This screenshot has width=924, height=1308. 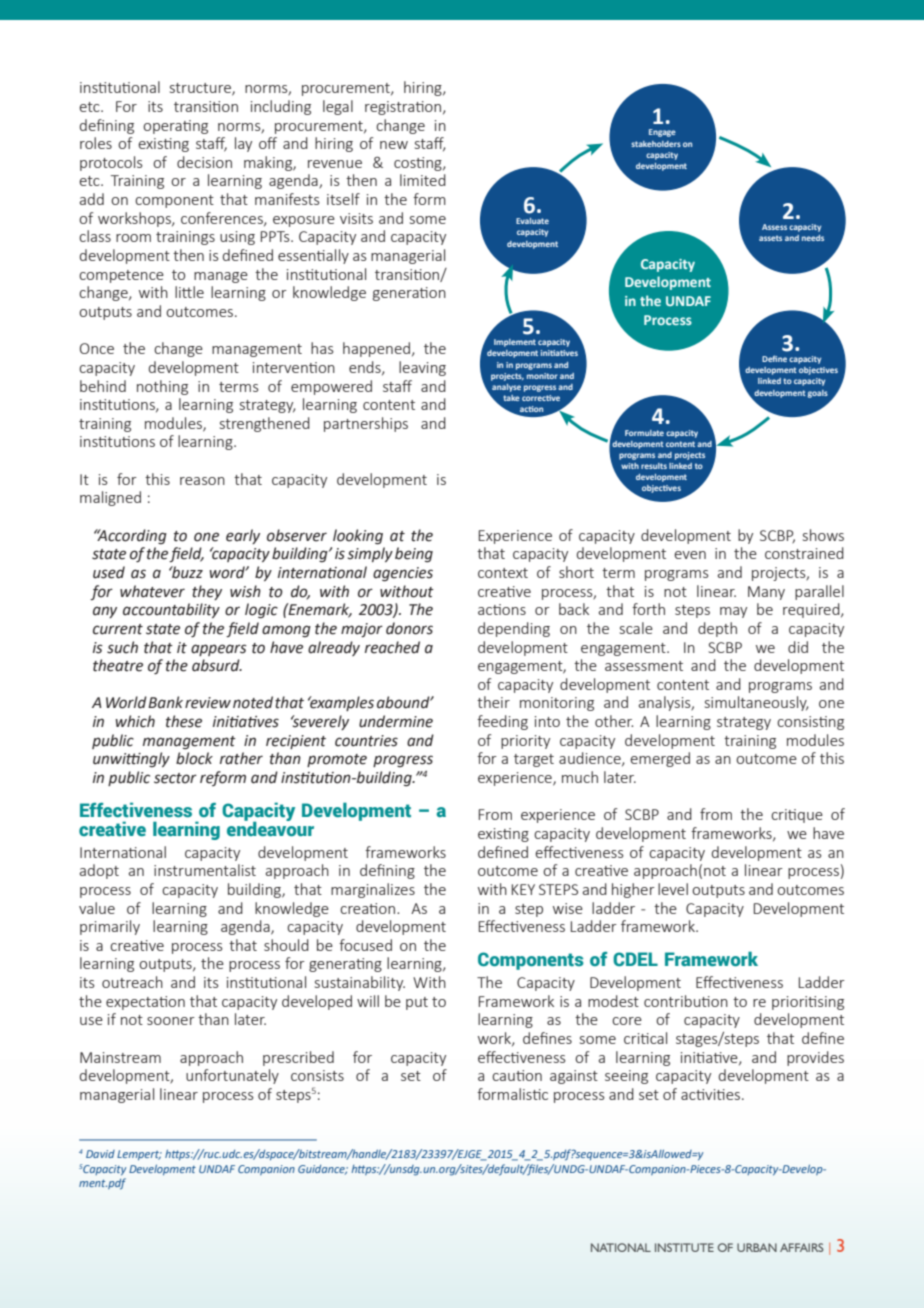 What do you see at coordinates (414, 554) in the screenshot?
I see `being` at bounding box center [414, 554].
